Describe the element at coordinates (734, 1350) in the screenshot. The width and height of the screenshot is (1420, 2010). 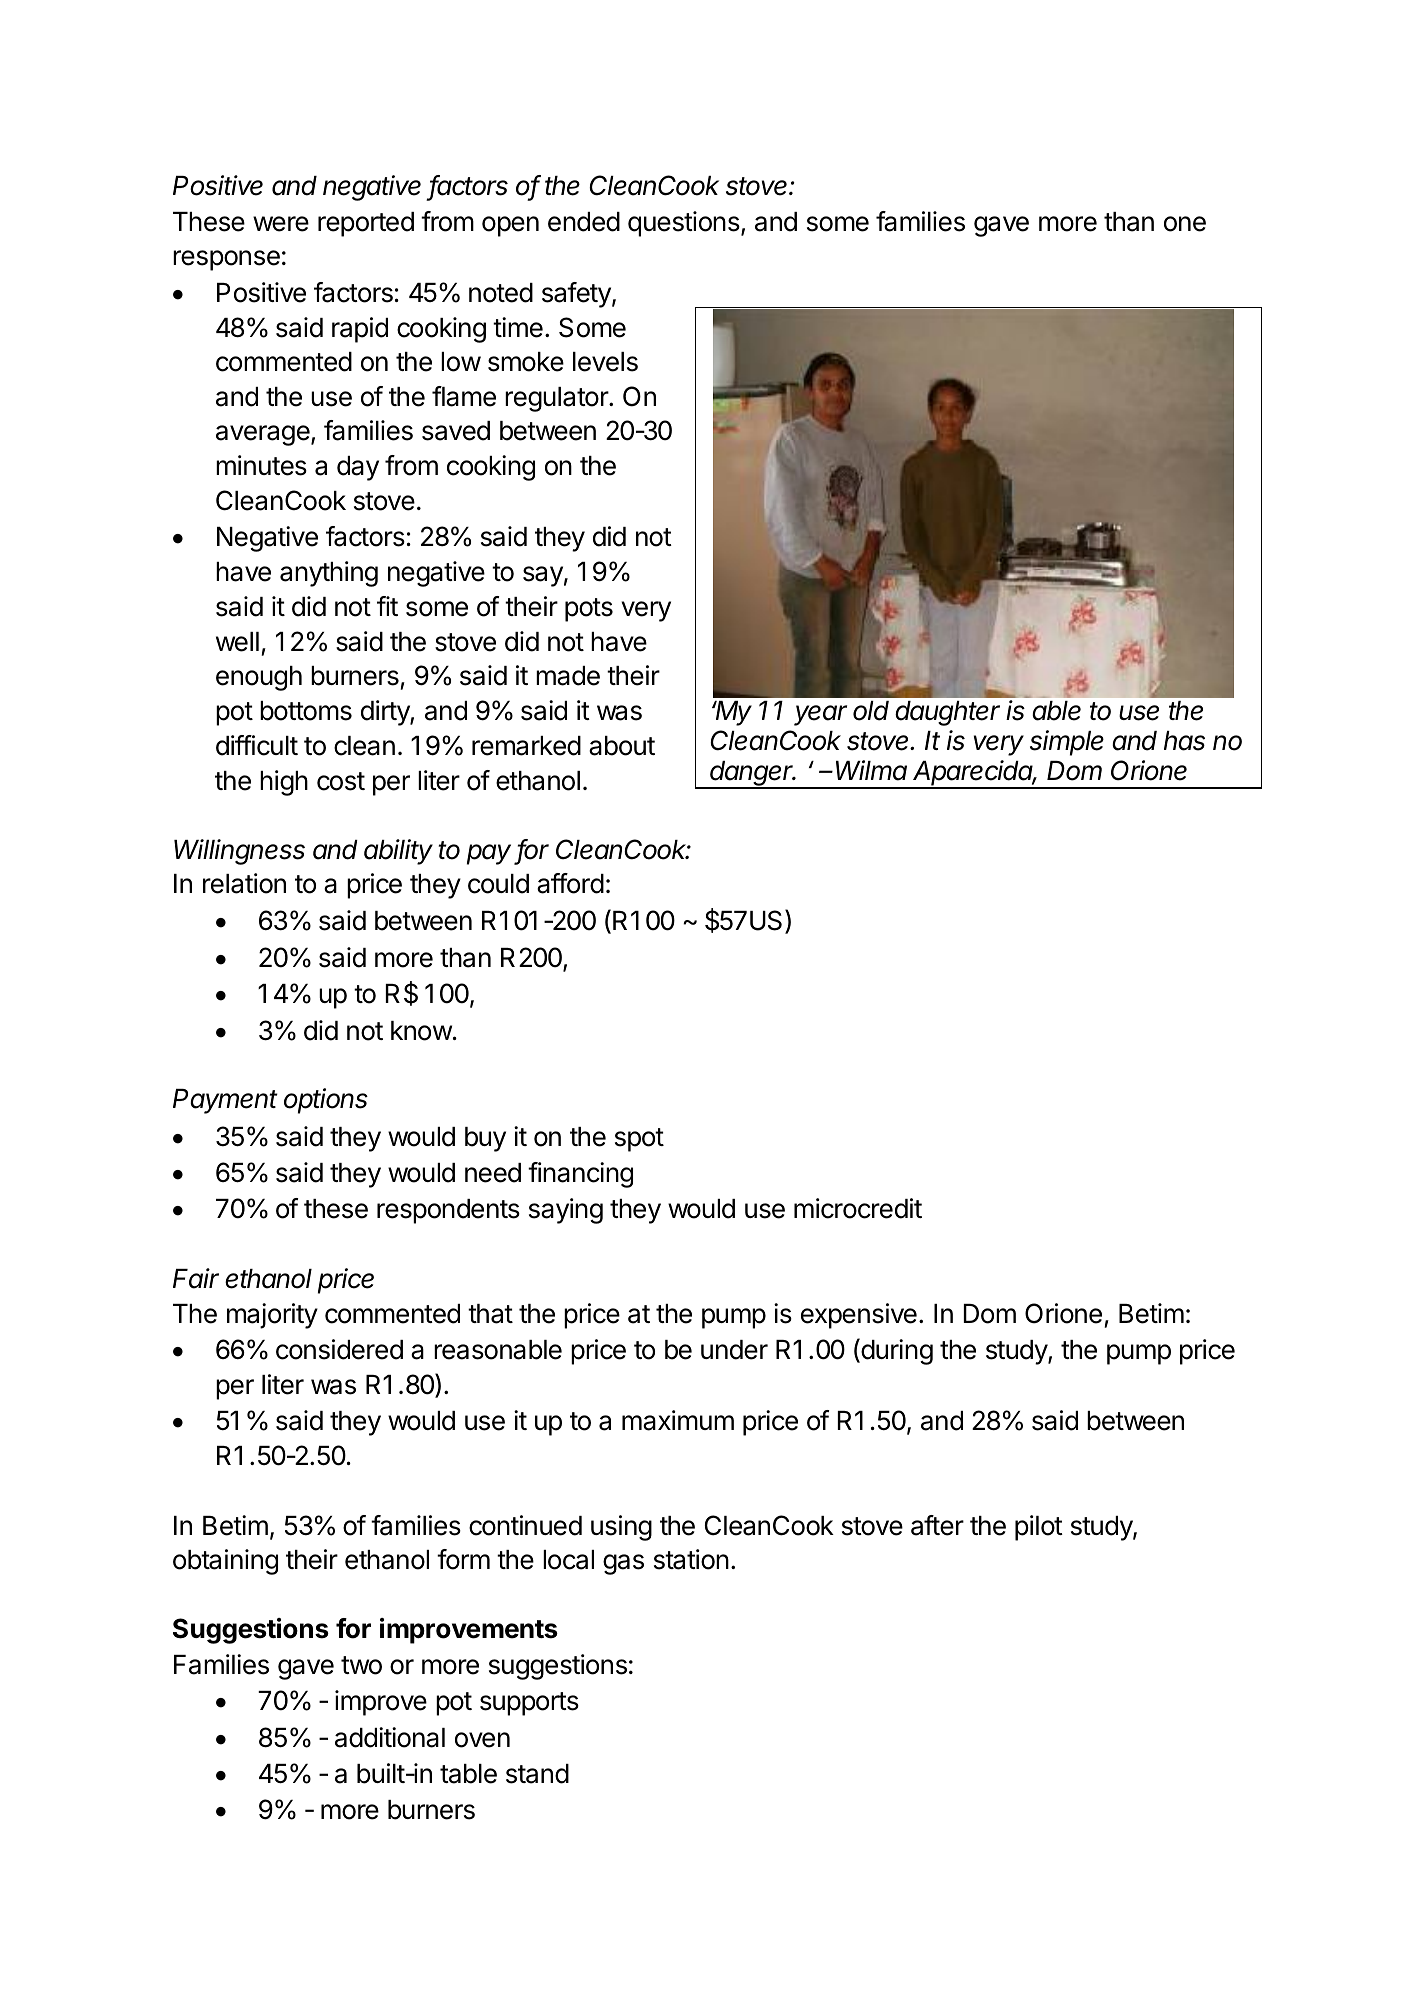
I see `under` at that location.
